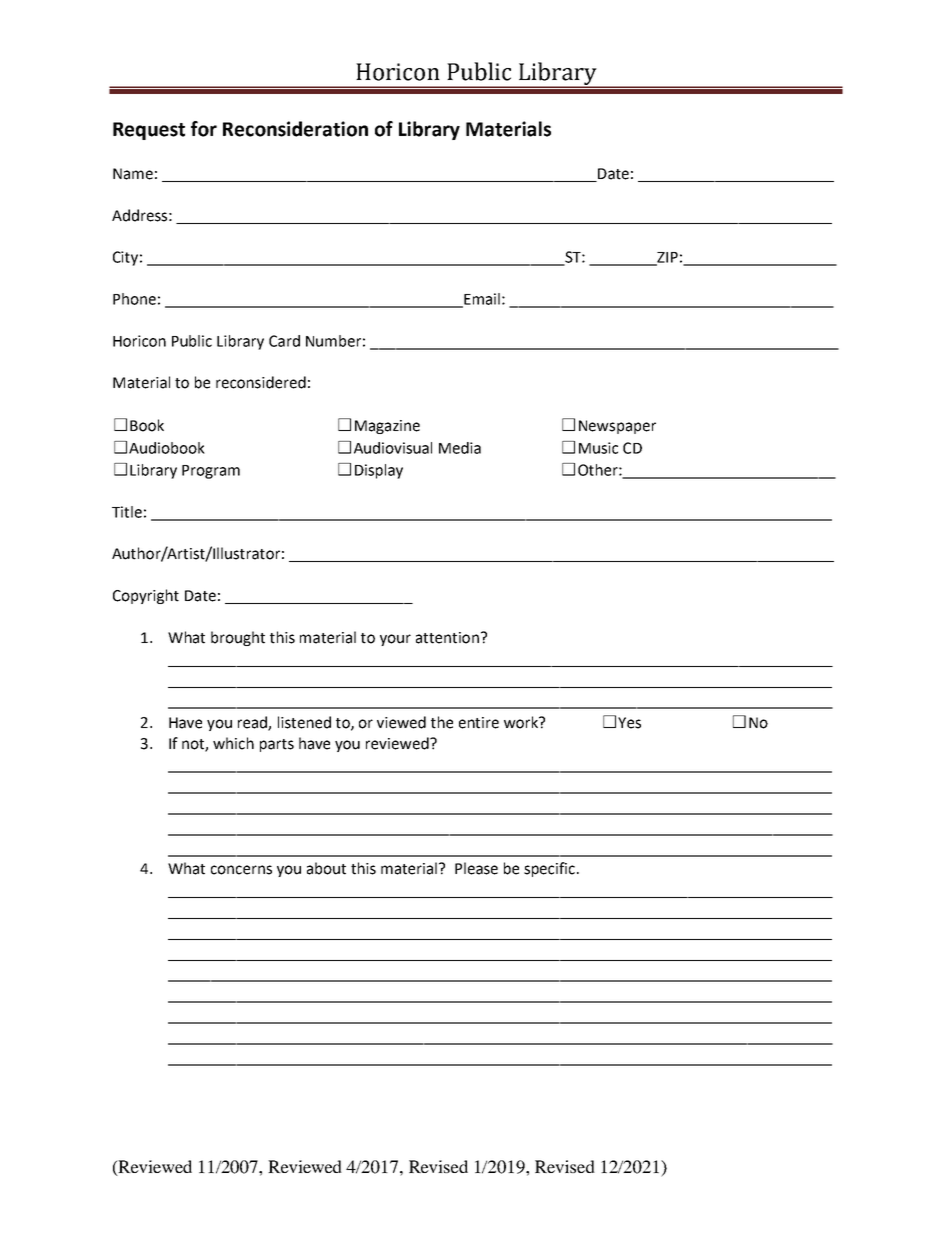  Describe the element at coordinates (326, 868) in the document. I see `about` at that location.
